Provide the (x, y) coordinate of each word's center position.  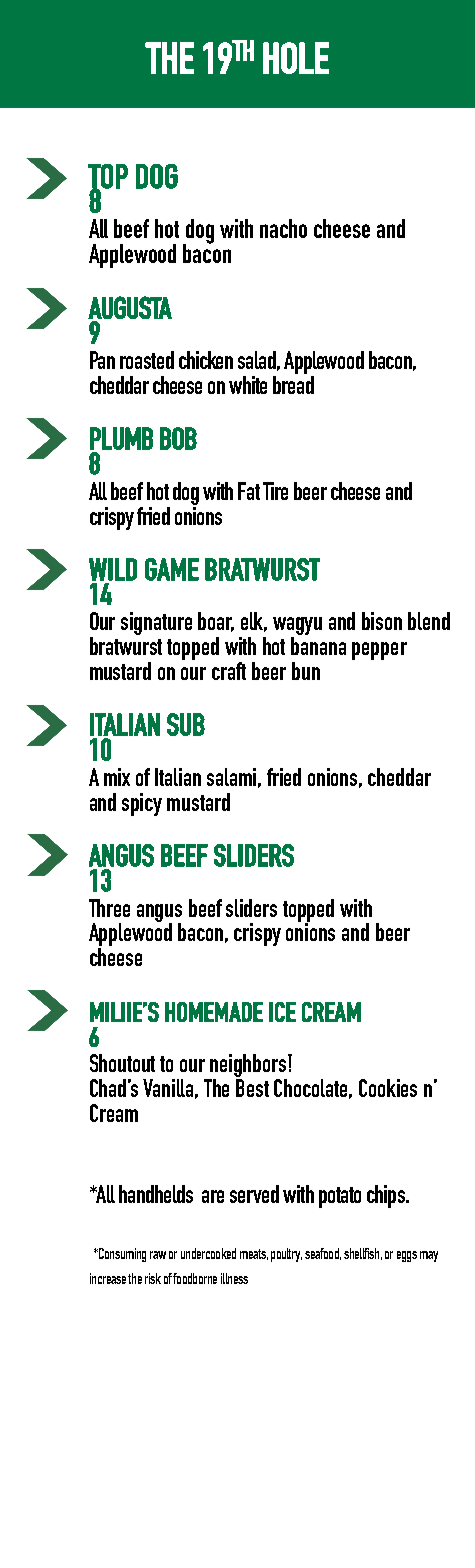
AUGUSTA (130, 307)
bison (382, 621)
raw (158, 1255)
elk (254, 622)
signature (156, 623)
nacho (283, 228)
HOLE (296, 58)
